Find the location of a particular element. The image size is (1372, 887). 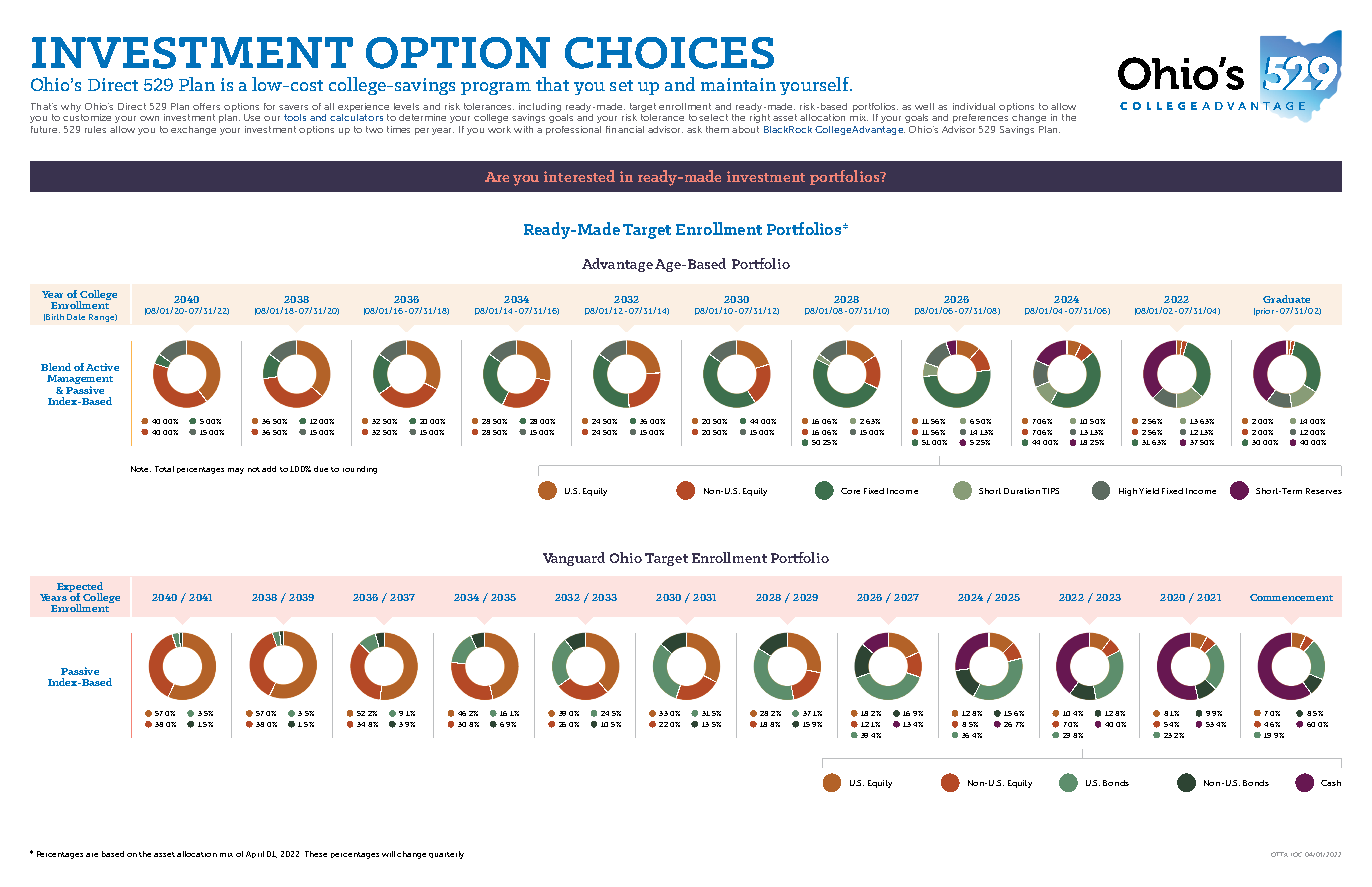

may is located at coordinates (236, 471).
